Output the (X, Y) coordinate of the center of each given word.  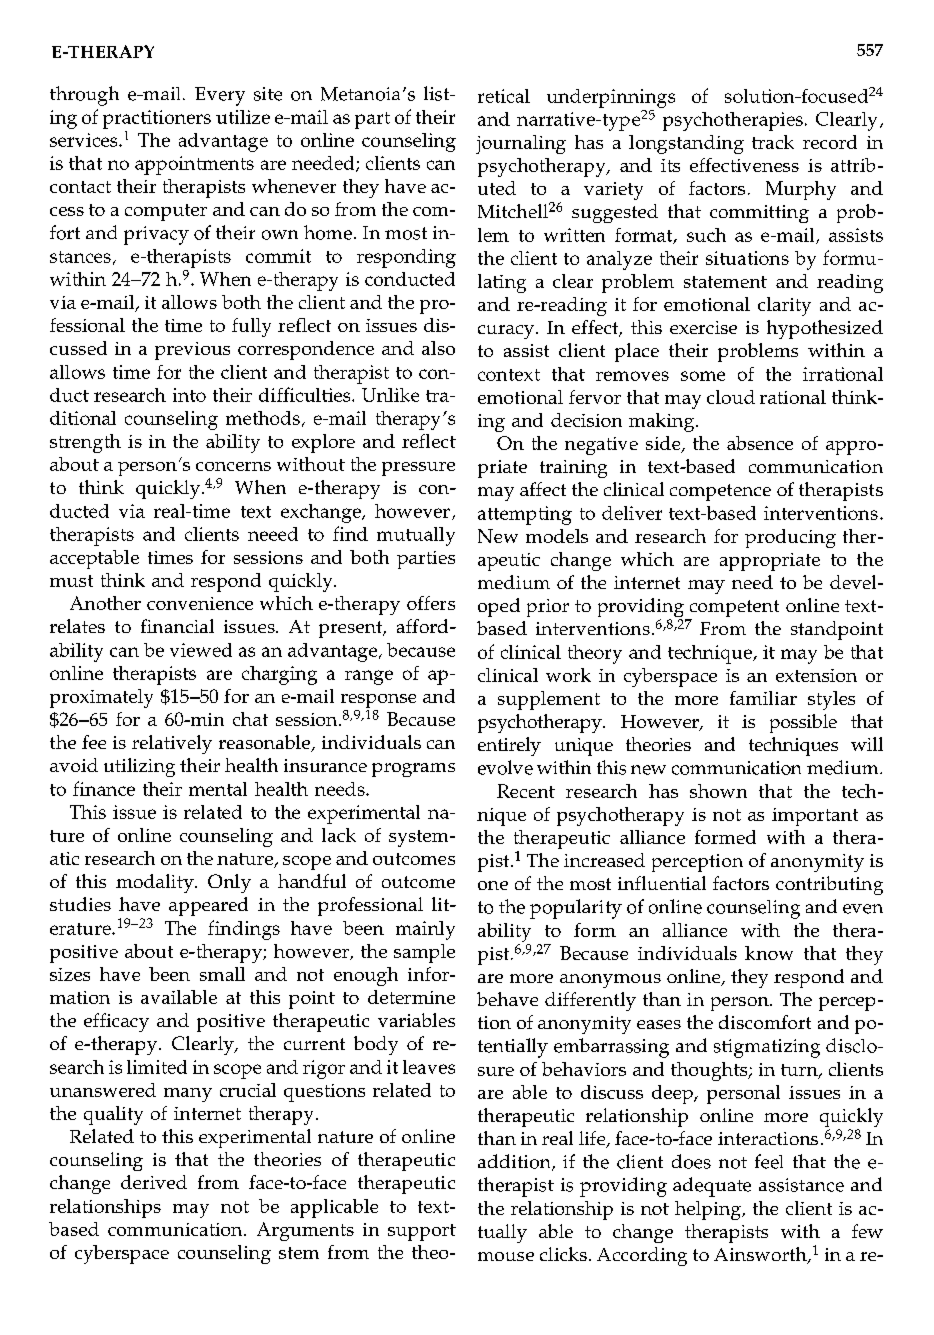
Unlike (390, 395)
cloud (731, 397)
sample (424, 953)
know (769, 953)
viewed (201, 650)
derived (154, 1182)
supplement (549, 700)
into (189, 395)
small (222, 974)
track (773, 142)
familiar (763, 698)
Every (220, 96)
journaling (521, 144)
